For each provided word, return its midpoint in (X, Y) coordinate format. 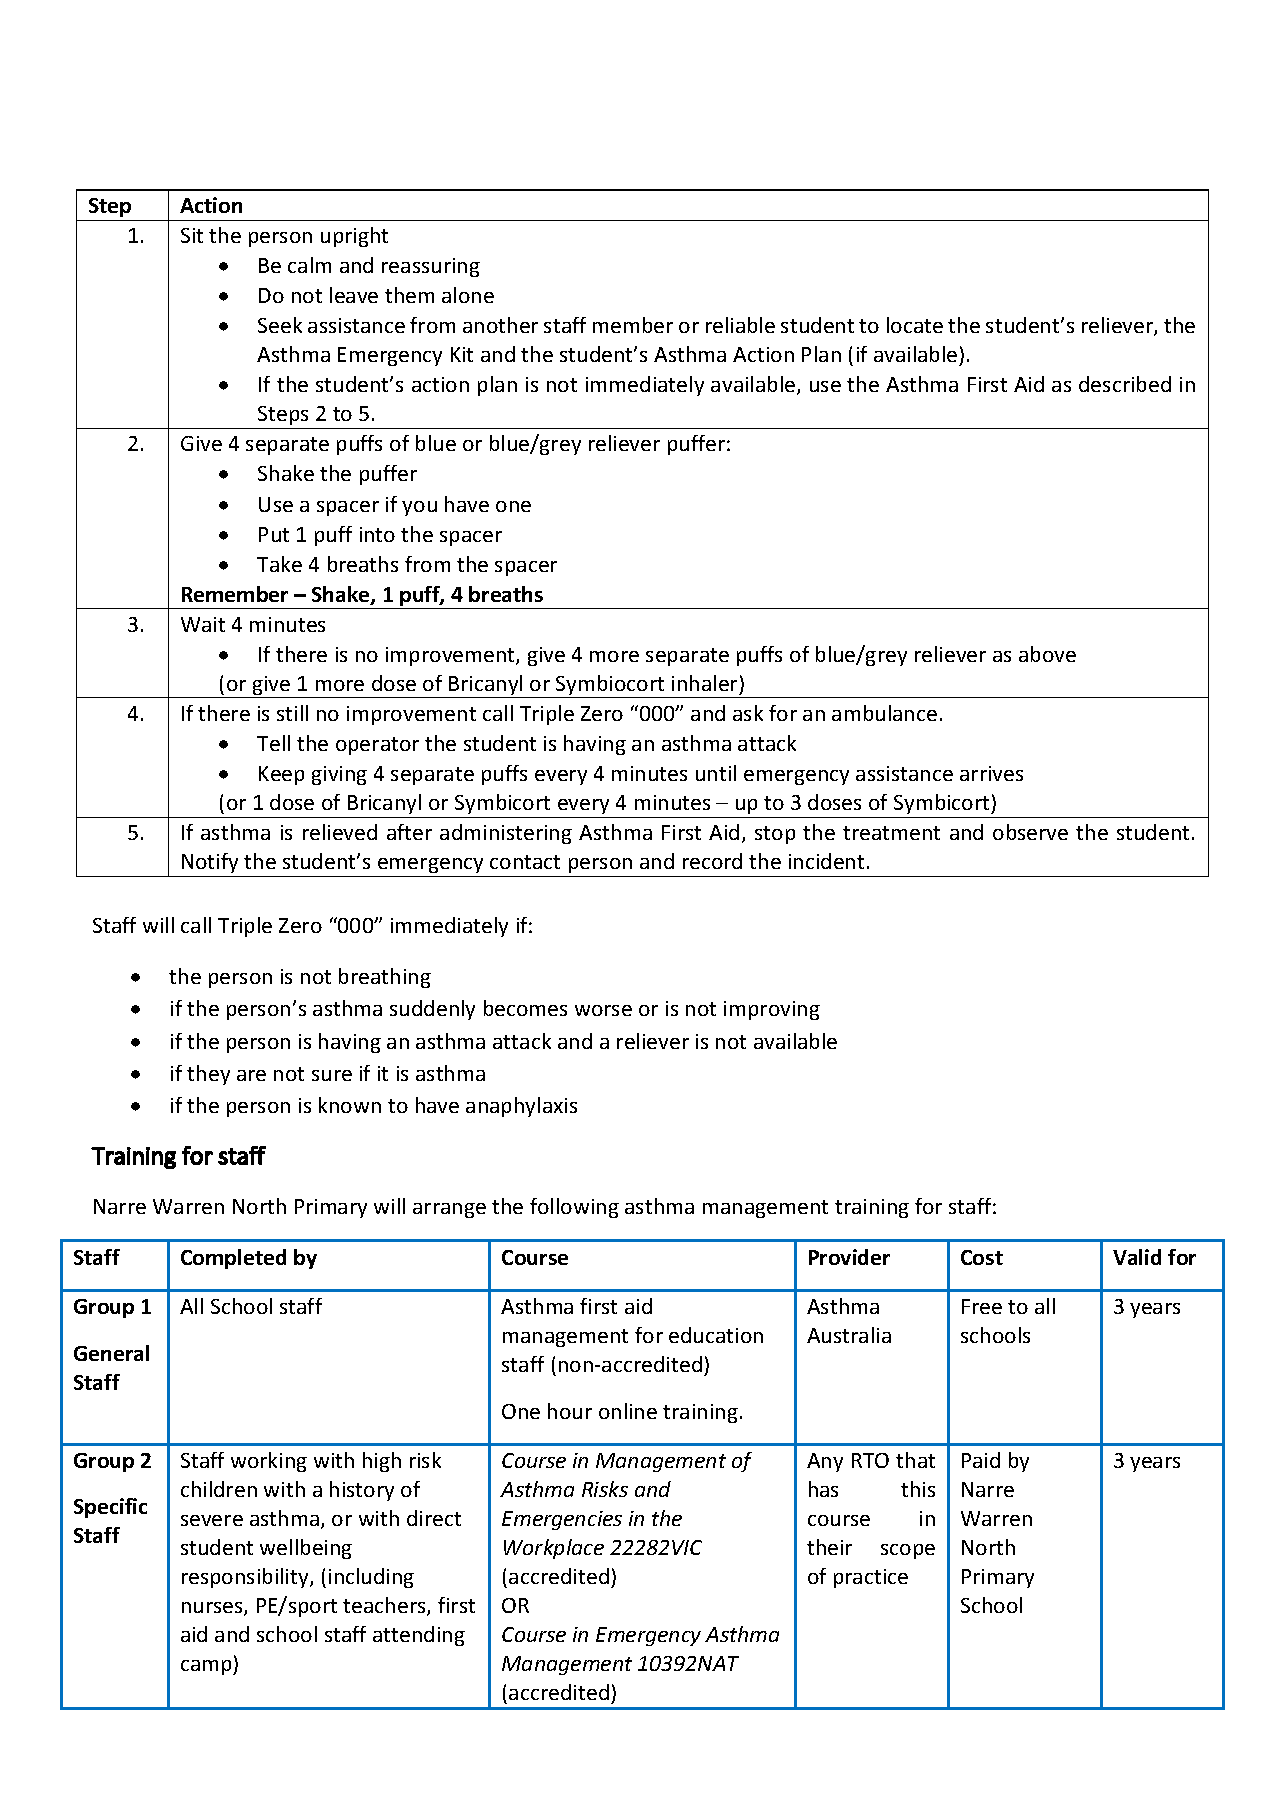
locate (915, 325)
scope (908, 1551)
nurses (213, 1609)
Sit (192, 235)
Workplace (554, 1549)
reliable (740, 325)
